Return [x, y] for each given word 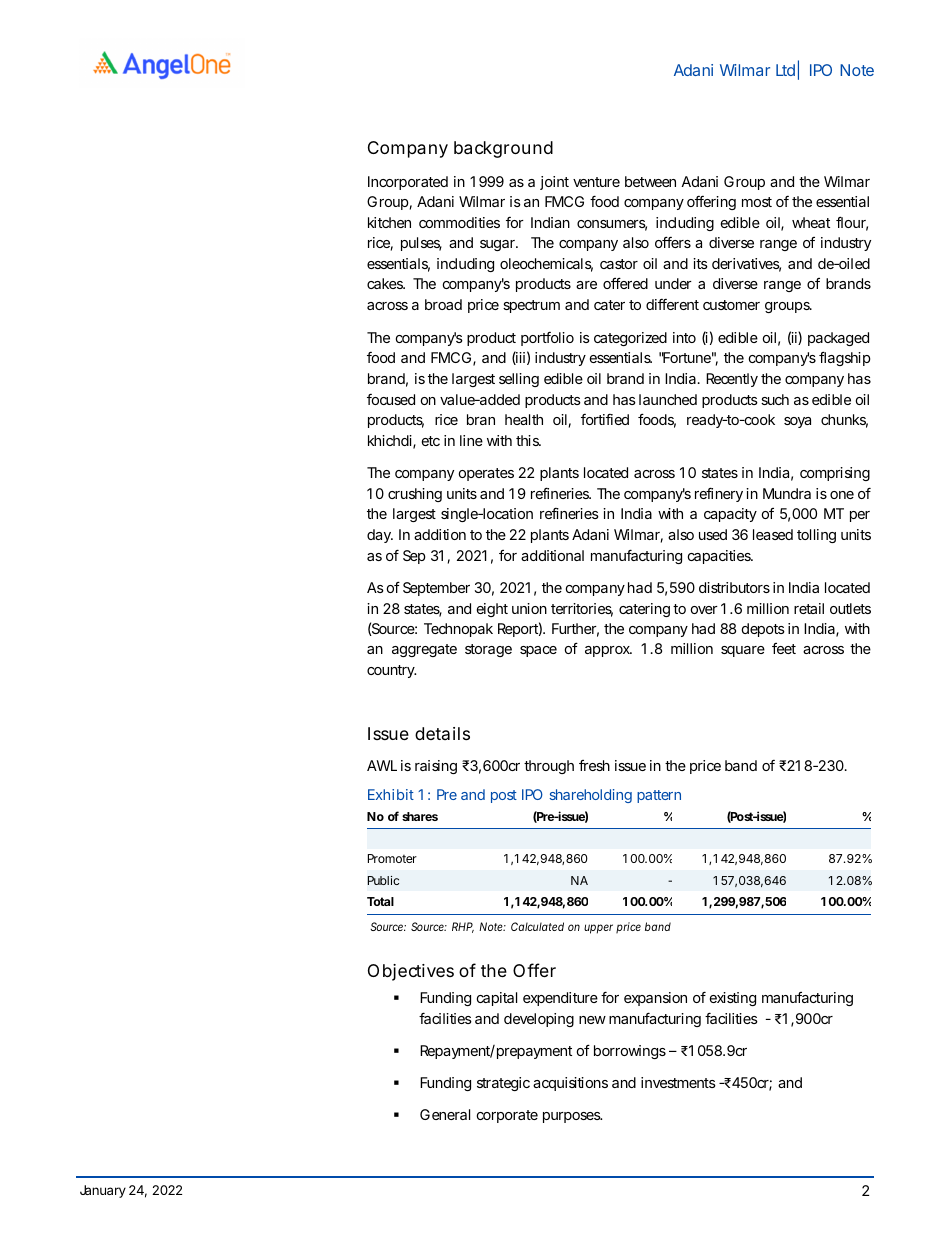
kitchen [389, 222]
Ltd [785, 70]
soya [797, 422]
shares [420, 816]
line [471, 440]
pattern [659, 796]
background [503, 149]
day [380, 536]
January [103, 1191]
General [445, 1114]
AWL [382, 765]
